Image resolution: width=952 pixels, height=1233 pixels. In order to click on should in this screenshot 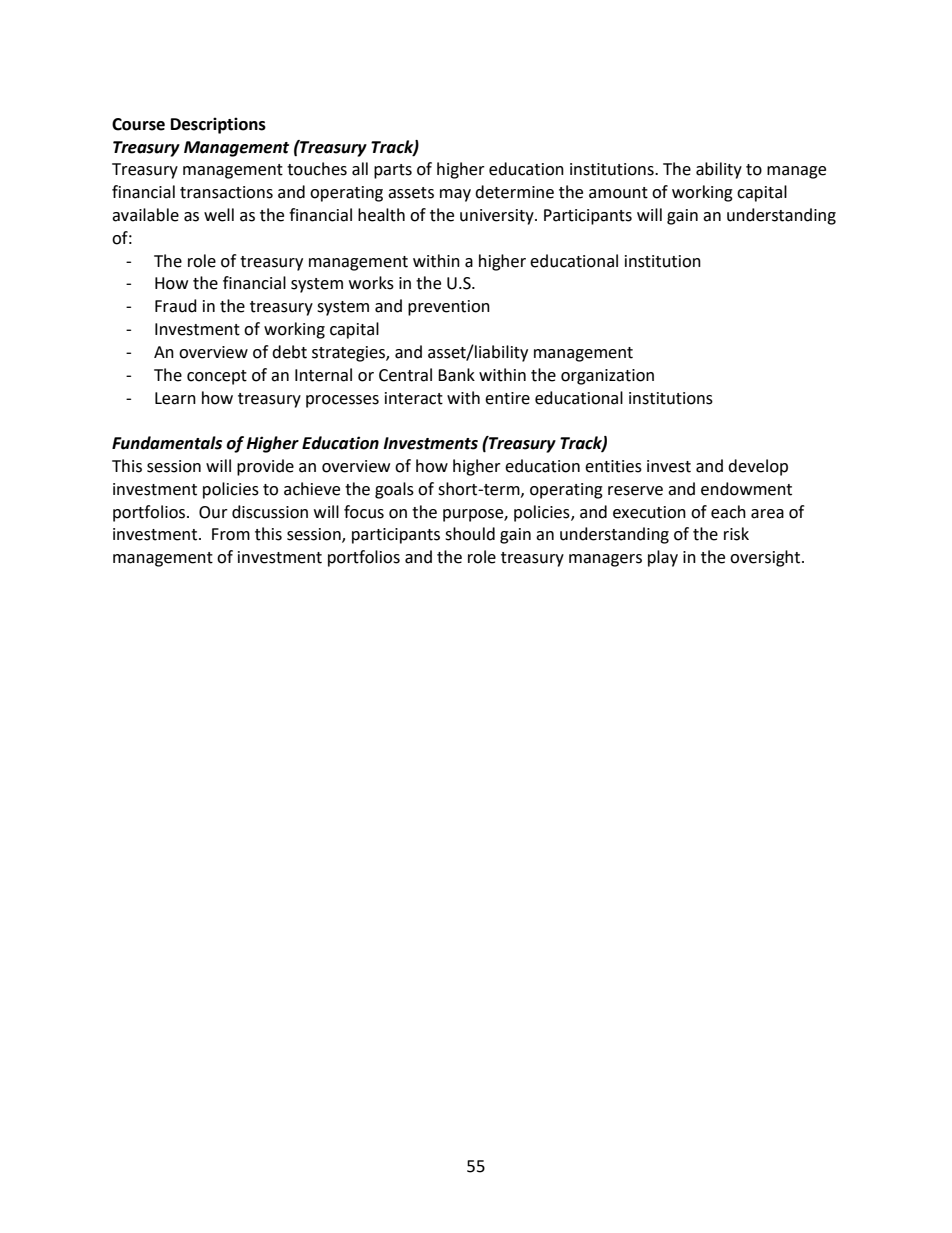, I will do `click(470, 534)`.
